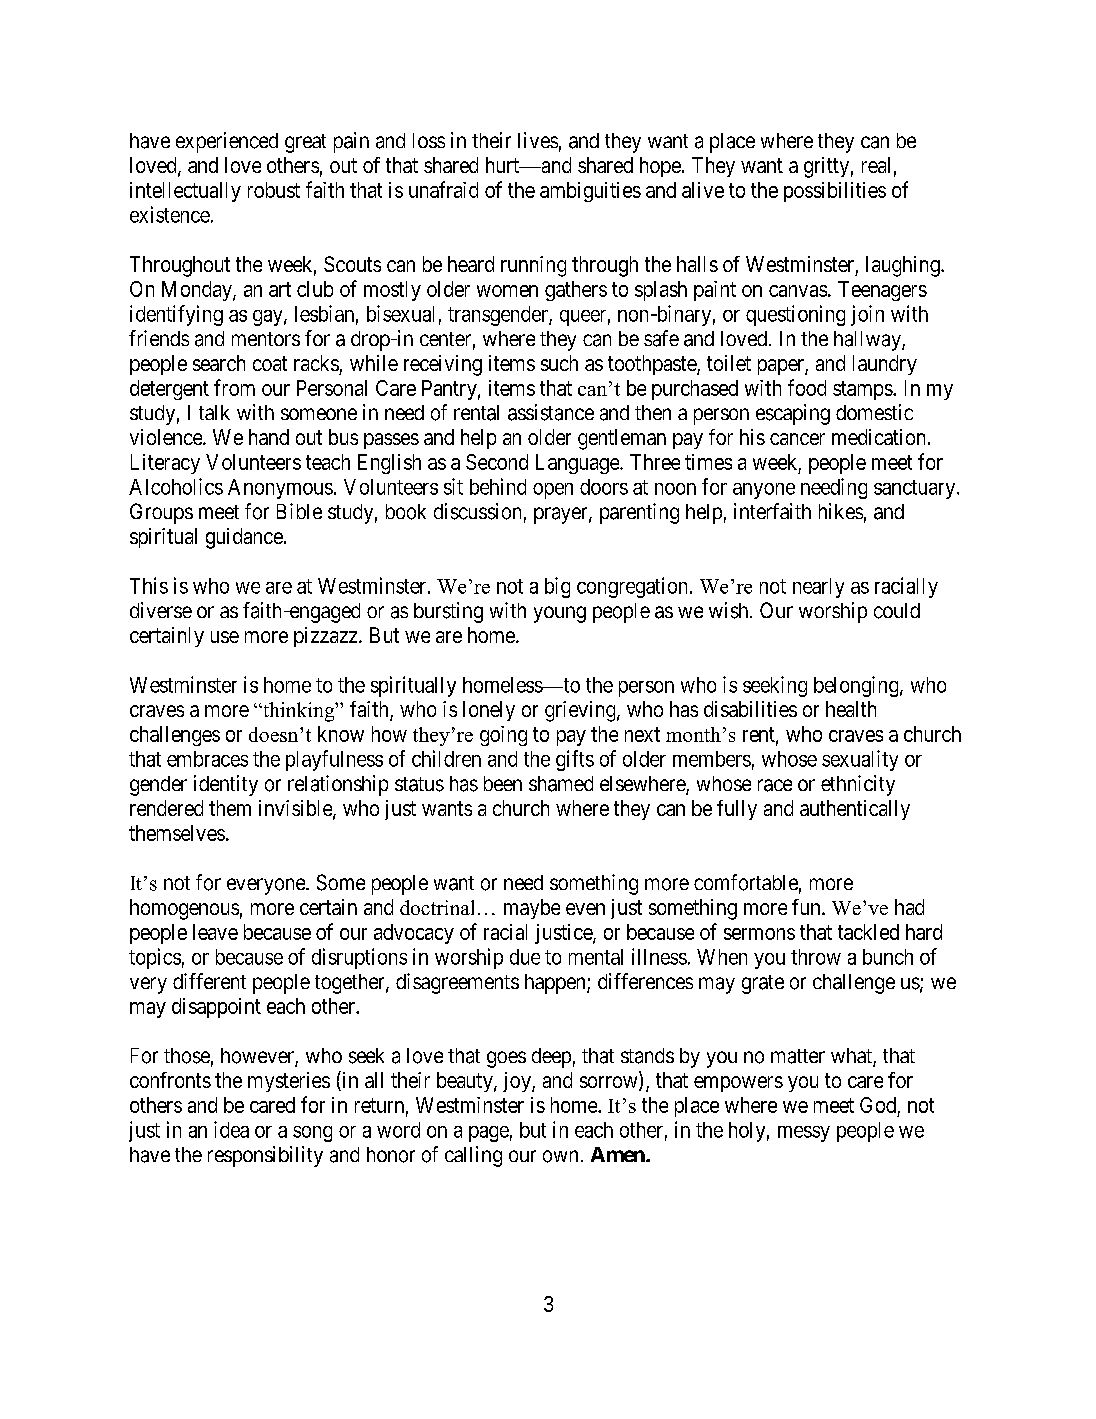 This image has height=1419, width=1096. I want to click on Anonymous, so click(280, 489).
